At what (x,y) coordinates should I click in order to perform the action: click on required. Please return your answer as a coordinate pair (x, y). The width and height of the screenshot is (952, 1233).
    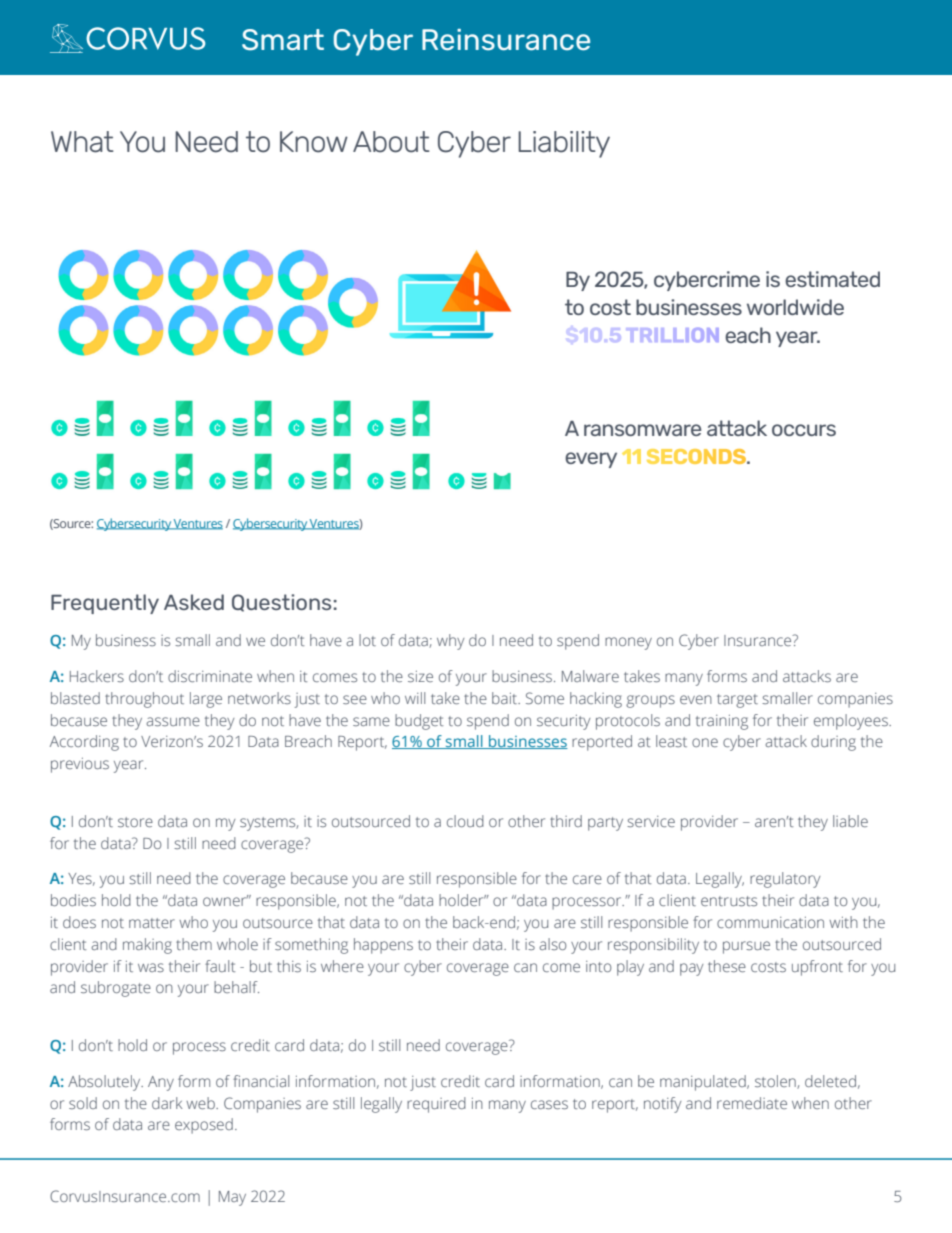
    Looking at the image, I should click on (436, 1105).
